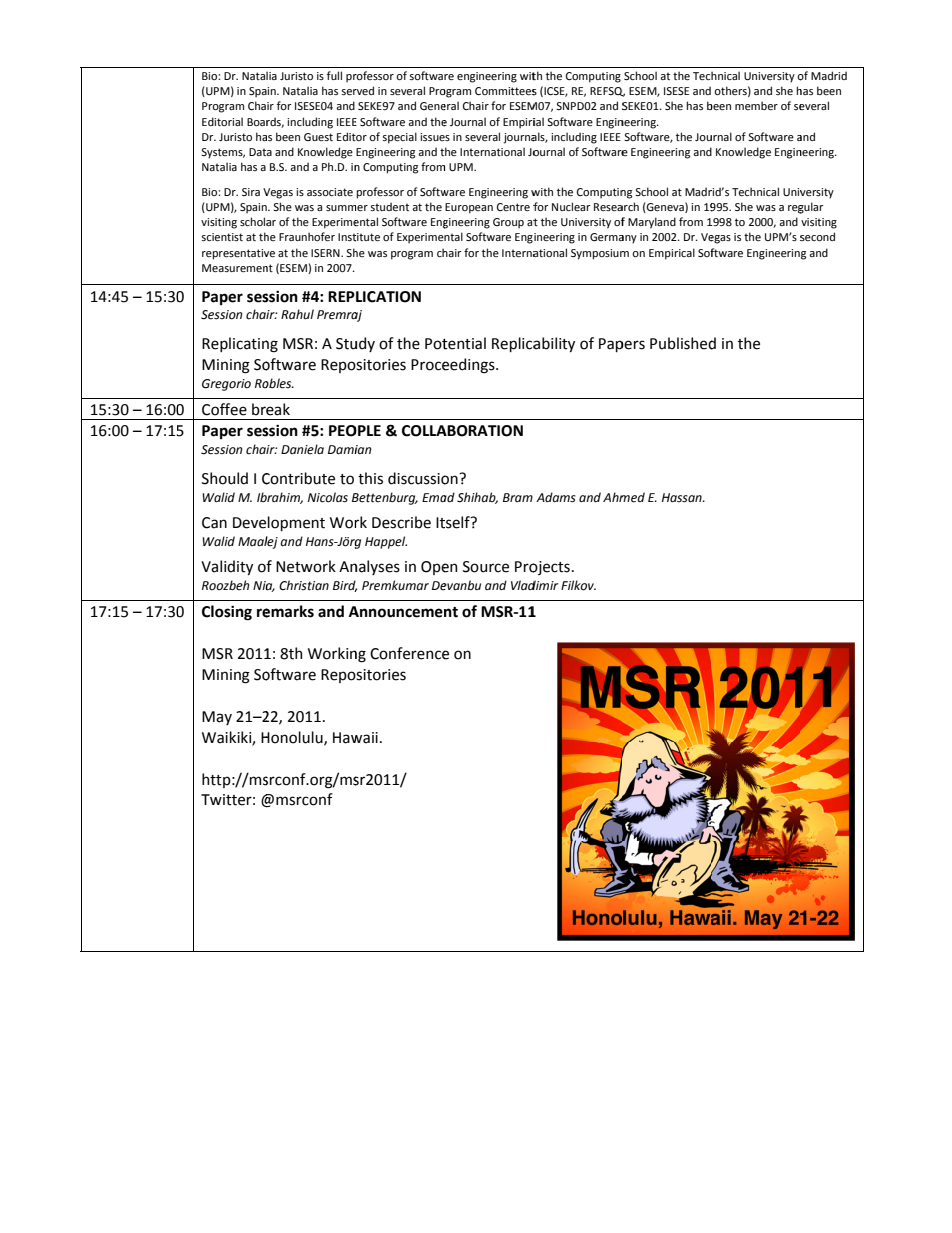  Describe the element at coordinates (328, 497) in the image. I see `Nicolas` at that location.
